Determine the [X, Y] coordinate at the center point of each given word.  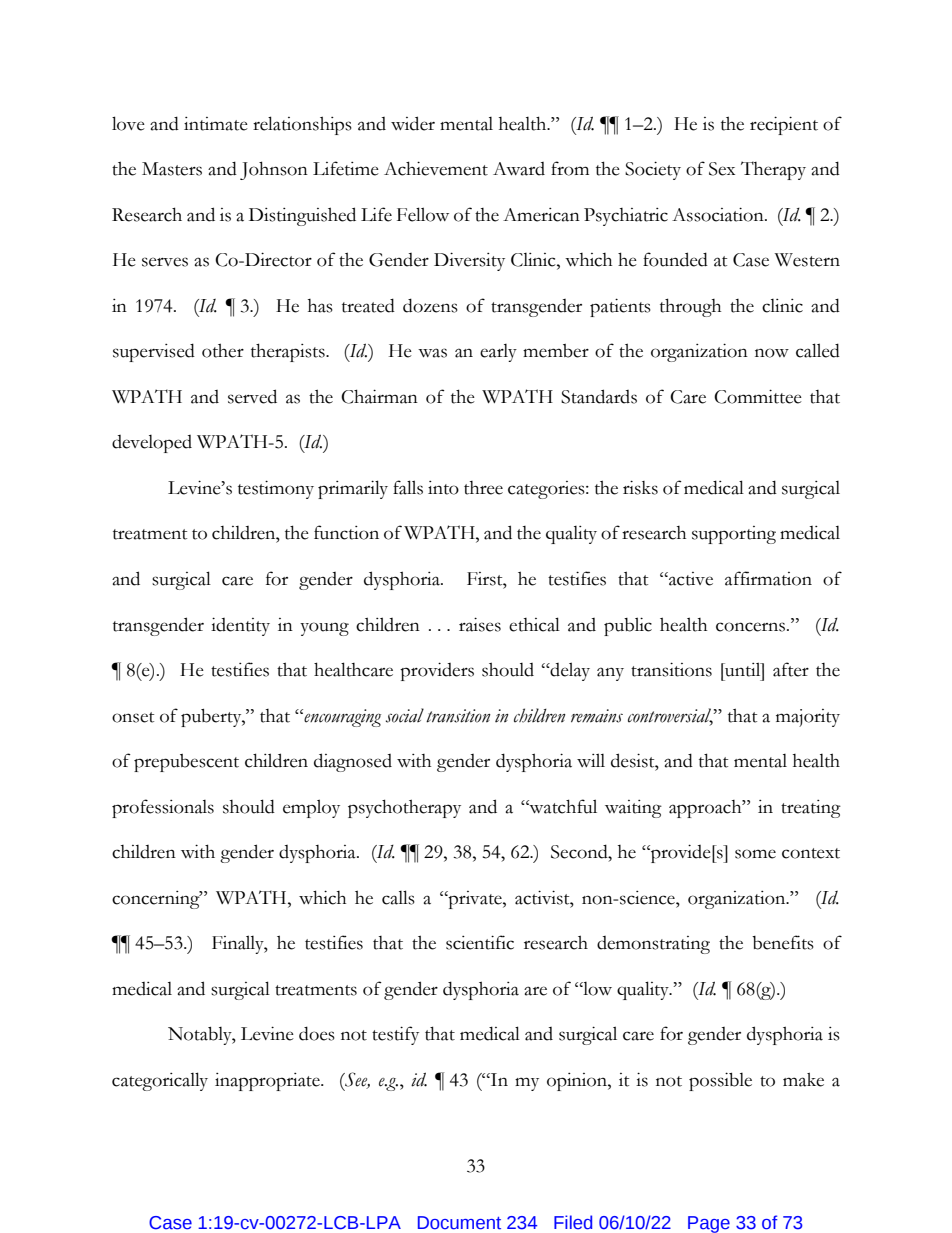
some [755, 854]
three [483, 488]
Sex [722, 169]
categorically [160, 1081]
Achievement [436, 168]
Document [459, 1223]
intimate [216, 124]
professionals [163, 808]
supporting [734, 535]
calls [398, 897]
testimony [276, 489]
